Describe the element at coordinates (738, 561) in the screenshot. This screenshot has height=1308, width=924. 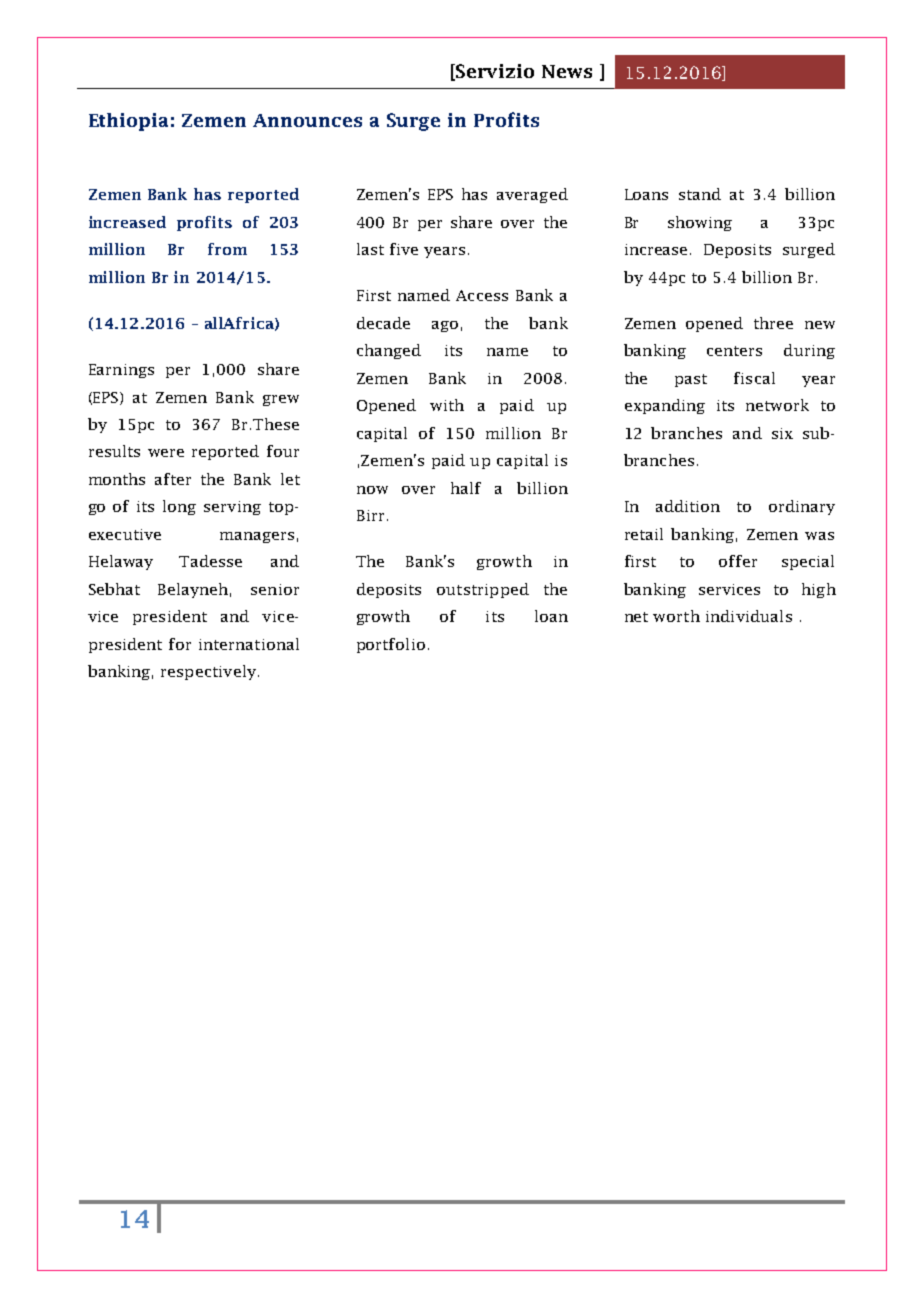
I see `offer` at that location.
